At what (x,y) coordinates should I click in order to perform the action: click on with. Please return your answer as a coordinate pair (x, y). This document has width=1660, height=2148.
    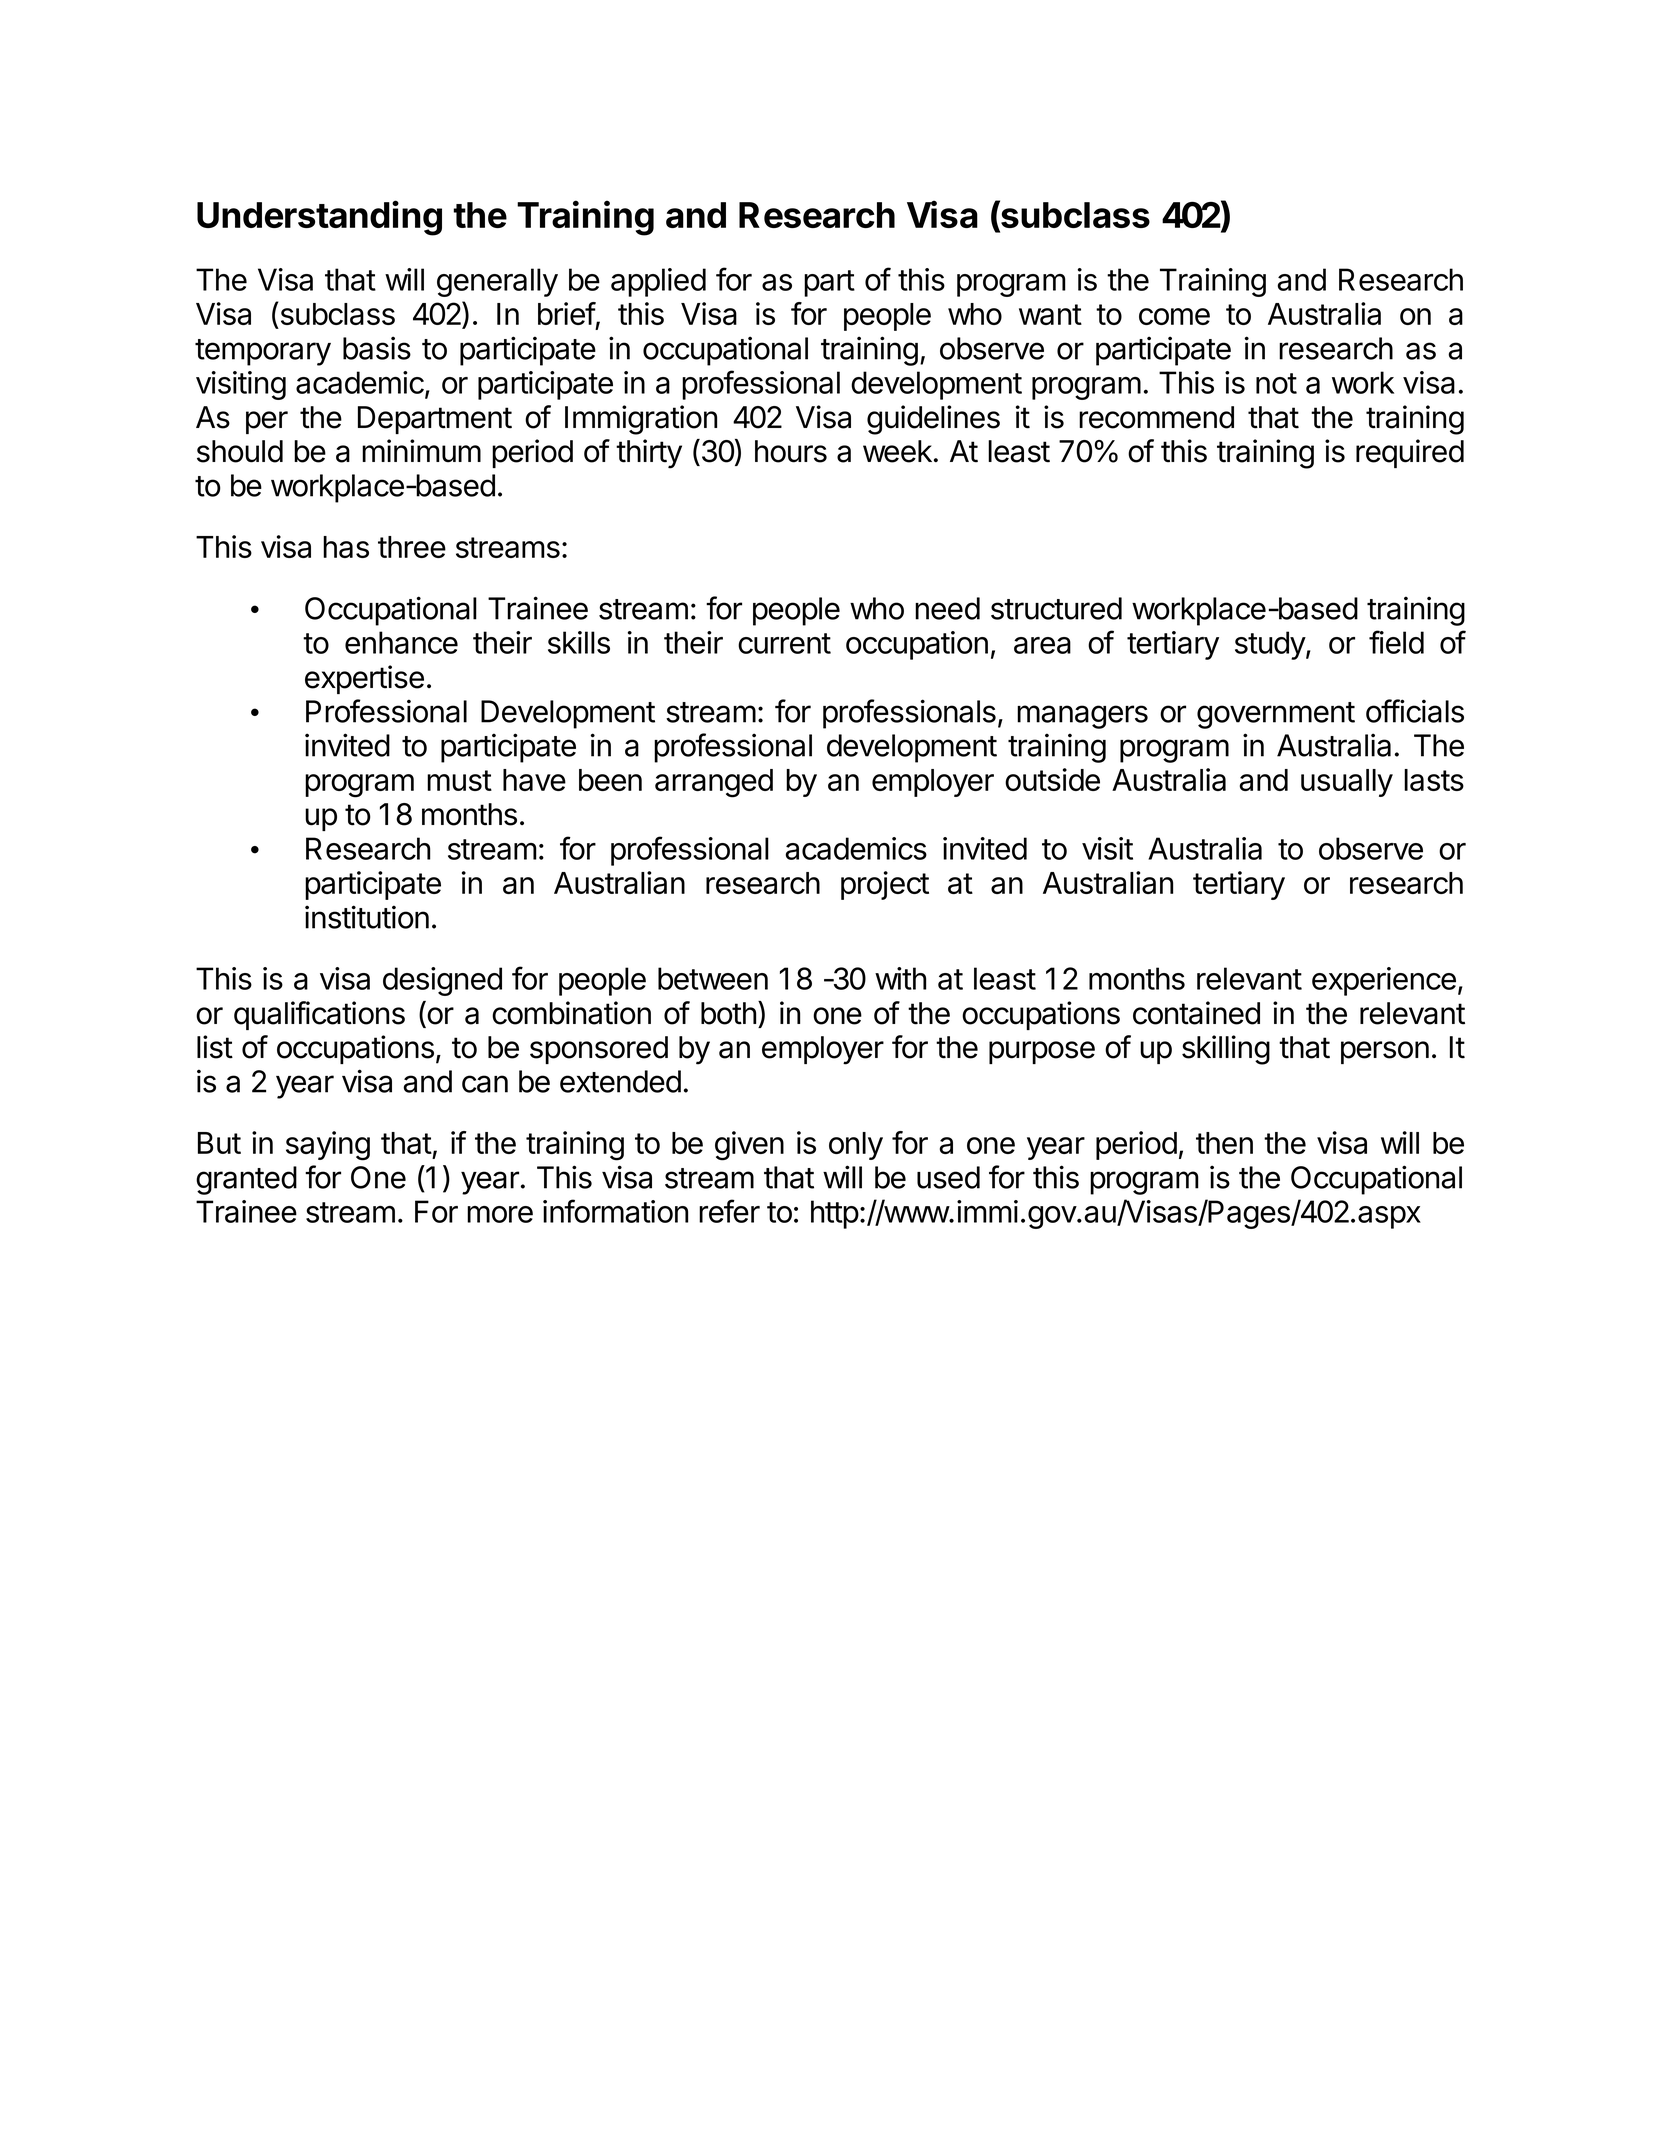
    Looking at the image, I should click on (900, 978).
